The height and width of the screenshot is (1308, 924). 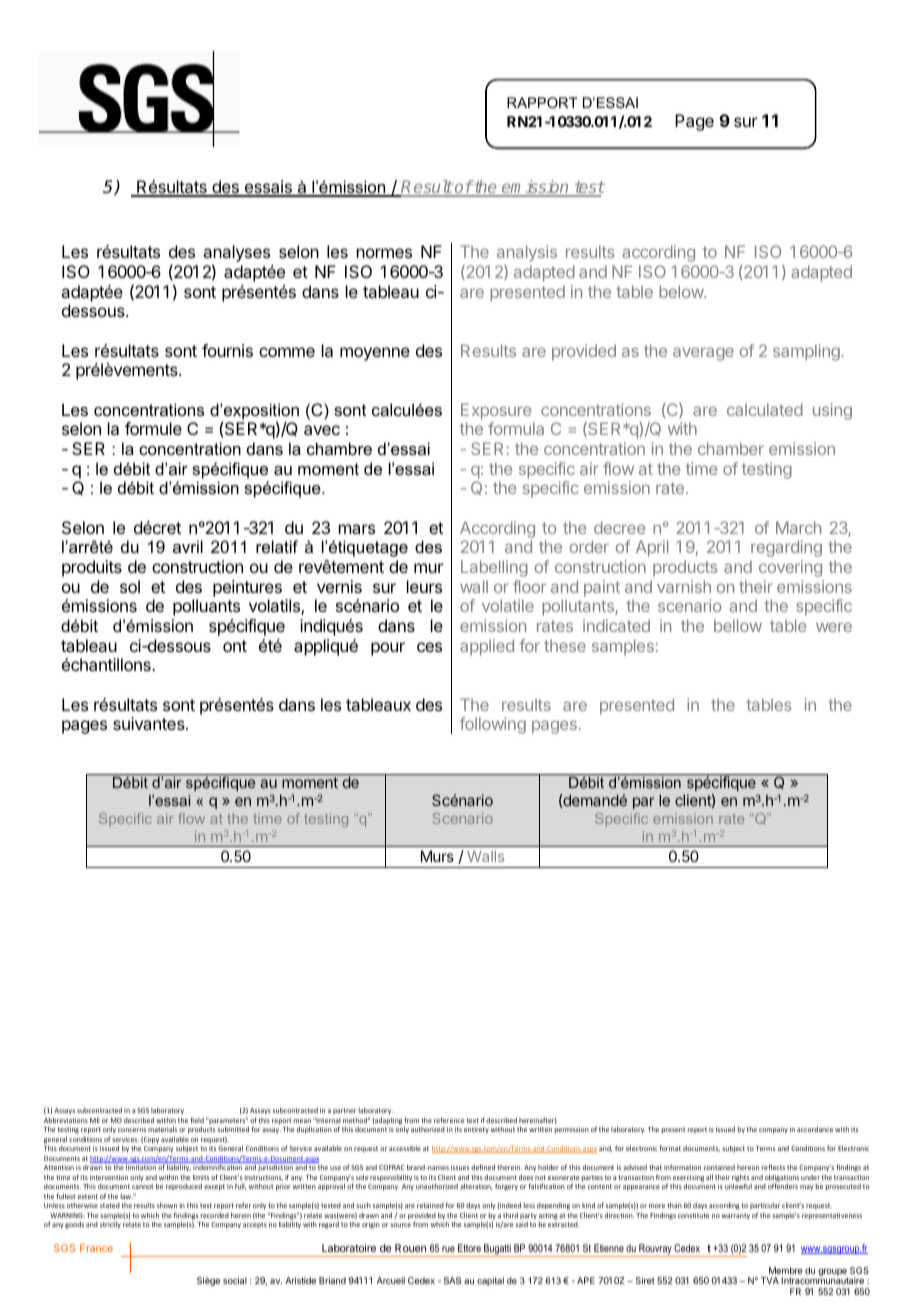 I want to click on below, so click(x=682, y=291).
